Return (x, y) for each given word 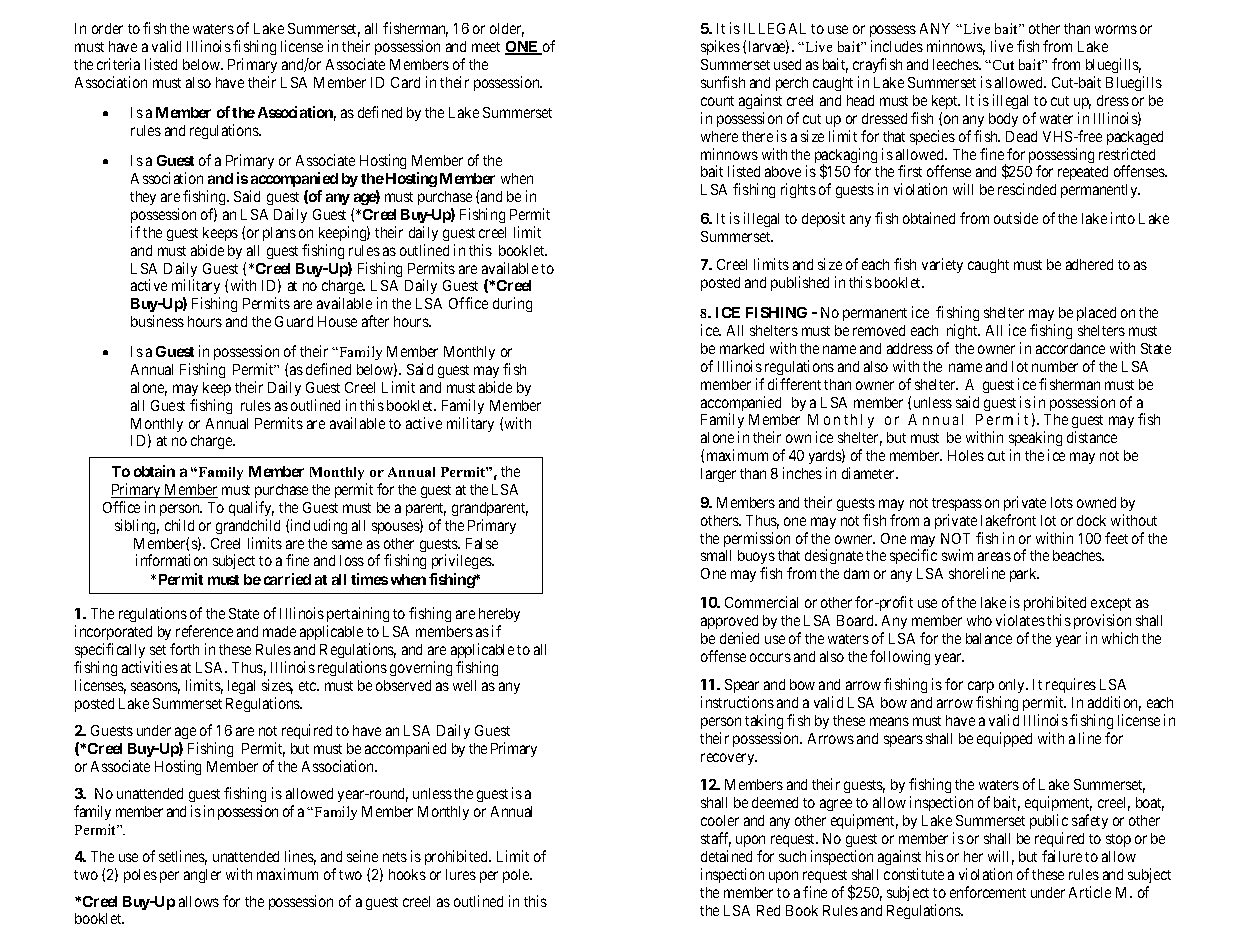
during (512, 304)
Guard (294, 321)
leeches (956, 64)
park (1024, 575)
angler (202, 876)
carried (287, 579)
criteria (118, 64)
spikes (720, 47)
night (963, 333)
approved (729, 622)
